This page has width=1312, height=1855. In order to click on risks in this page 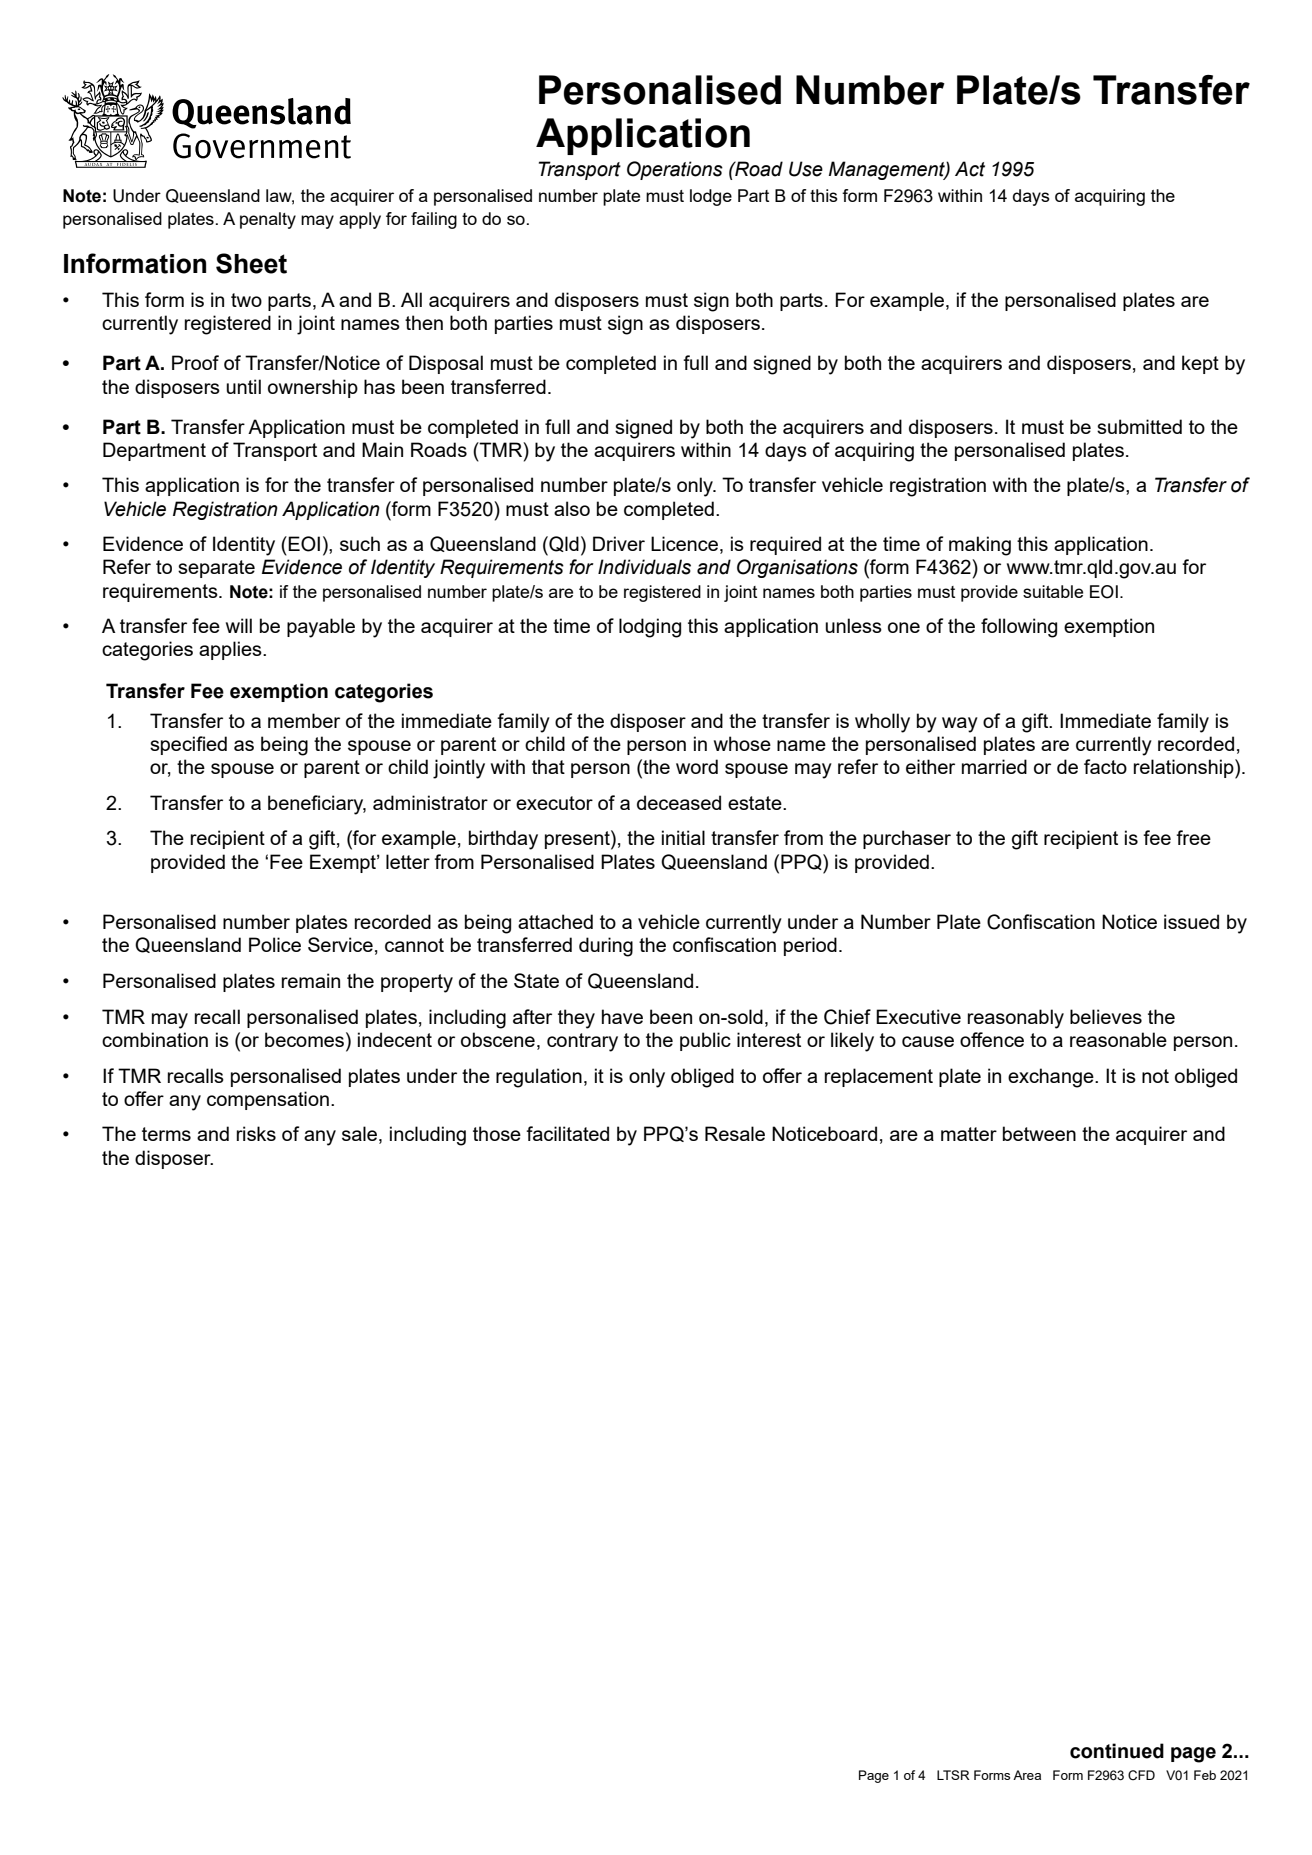, I will do `click(256, 1133)`.
